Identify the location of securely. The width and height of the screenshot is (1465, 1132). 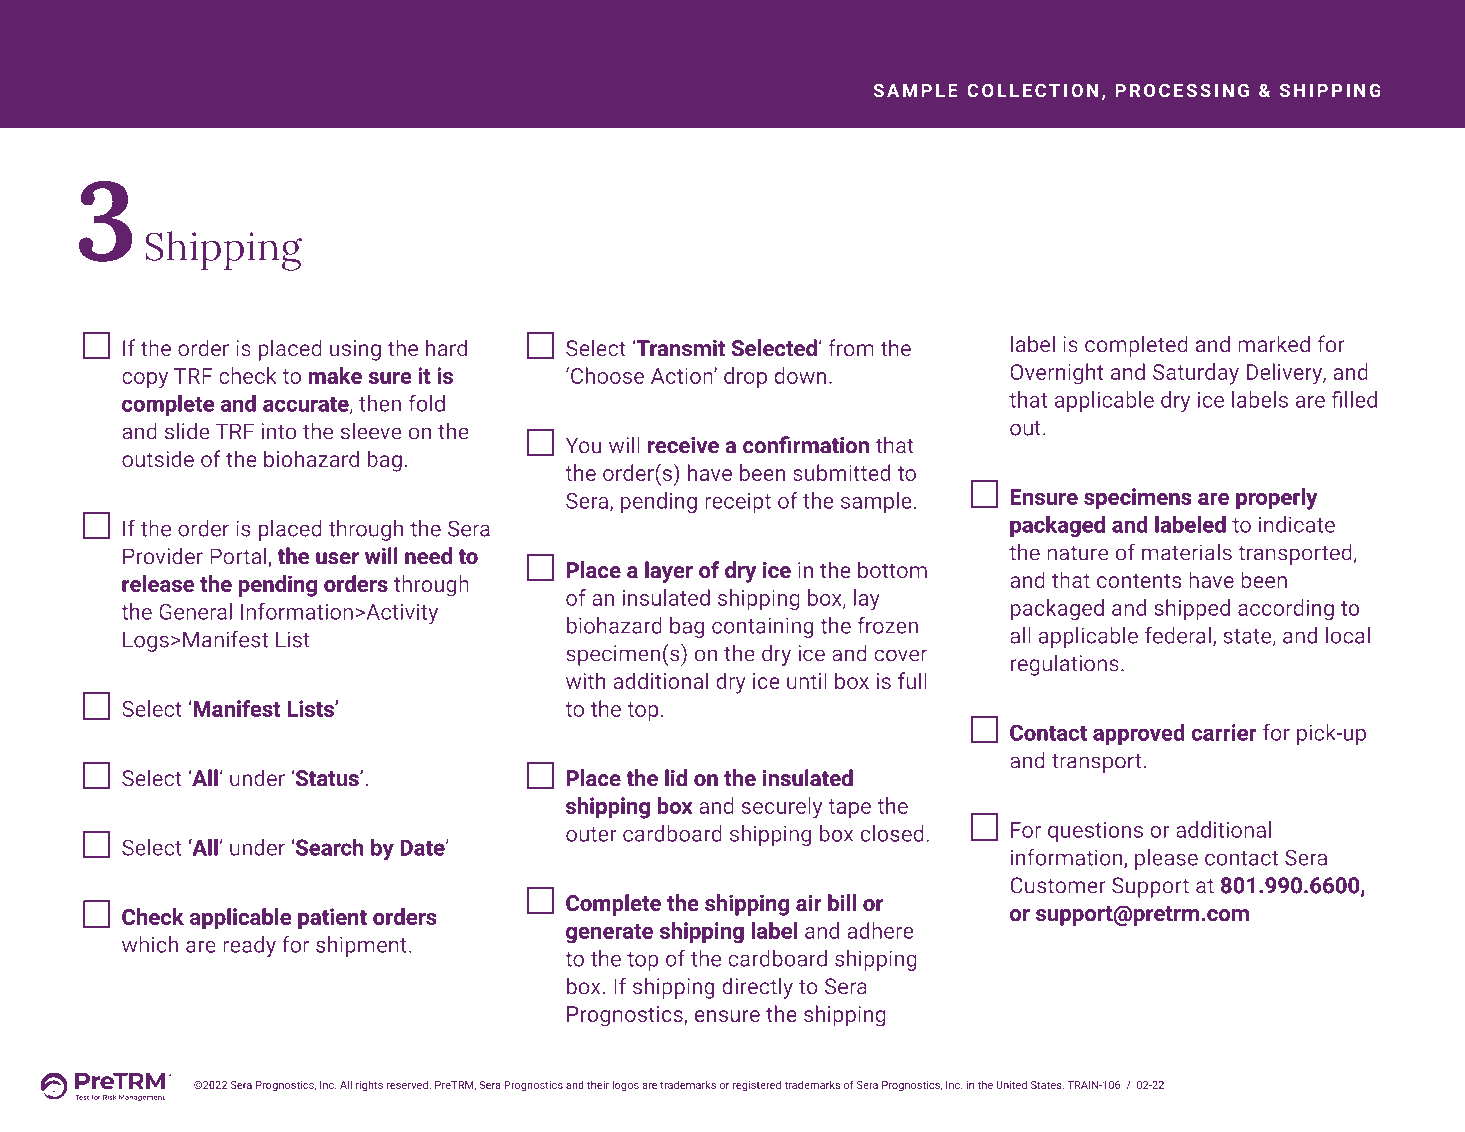
(782, 808).
